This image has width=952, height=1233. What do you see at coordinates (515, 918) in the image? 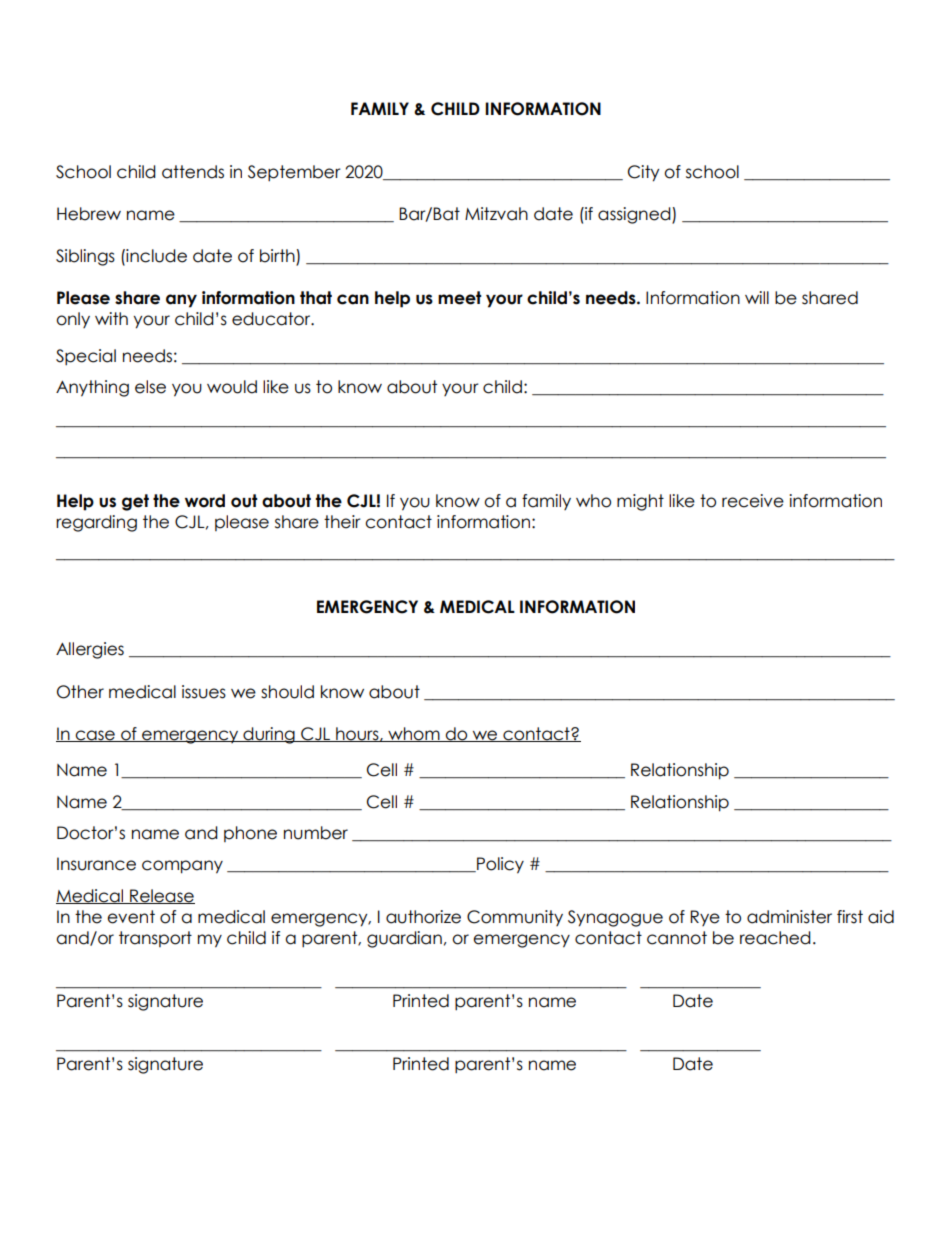
I see `Community` at bounding box center [515, 918].
